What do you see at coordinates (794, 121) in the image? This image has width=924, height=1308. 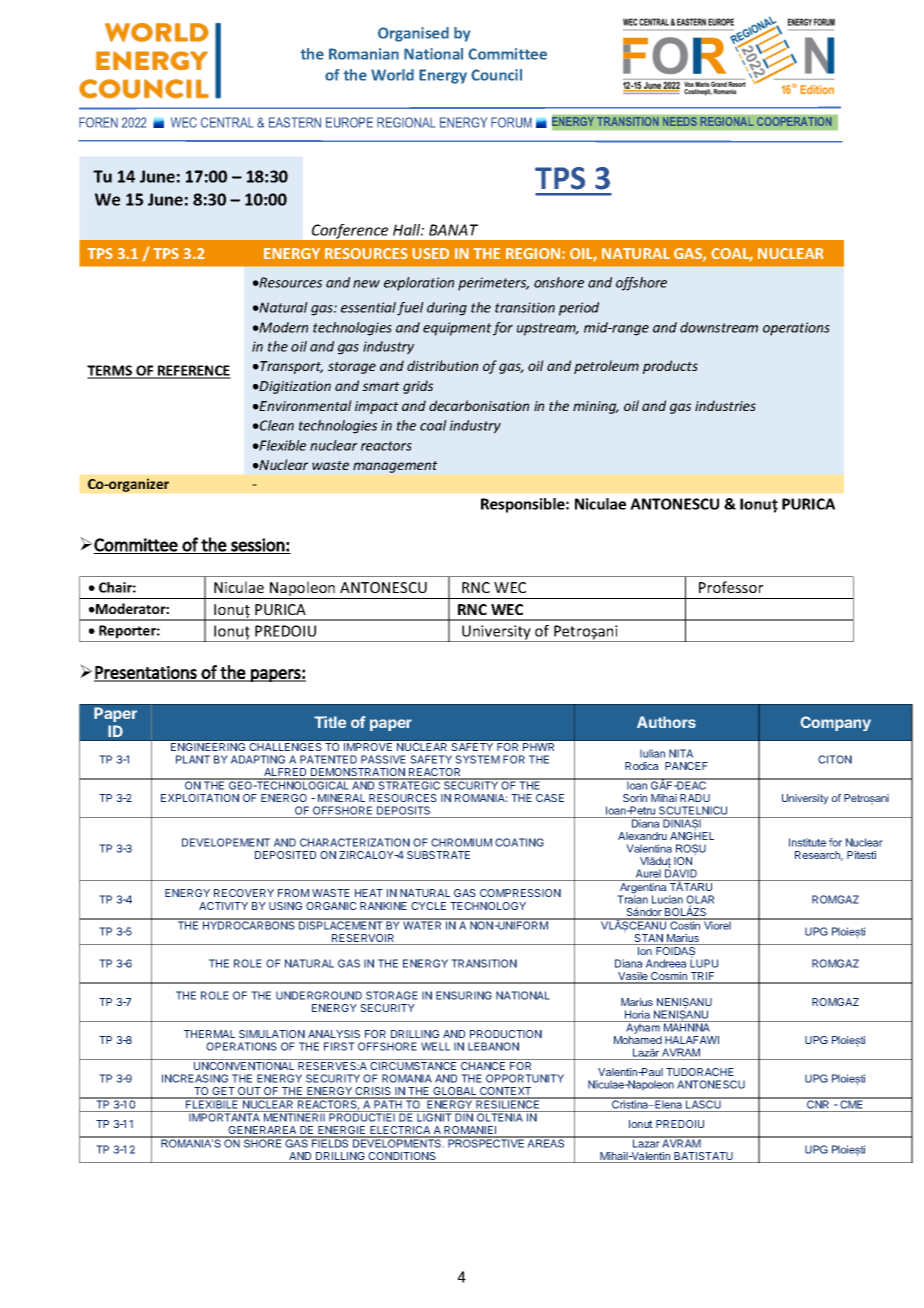 I see `COOPERATION` at bounding box center [794, 121].
